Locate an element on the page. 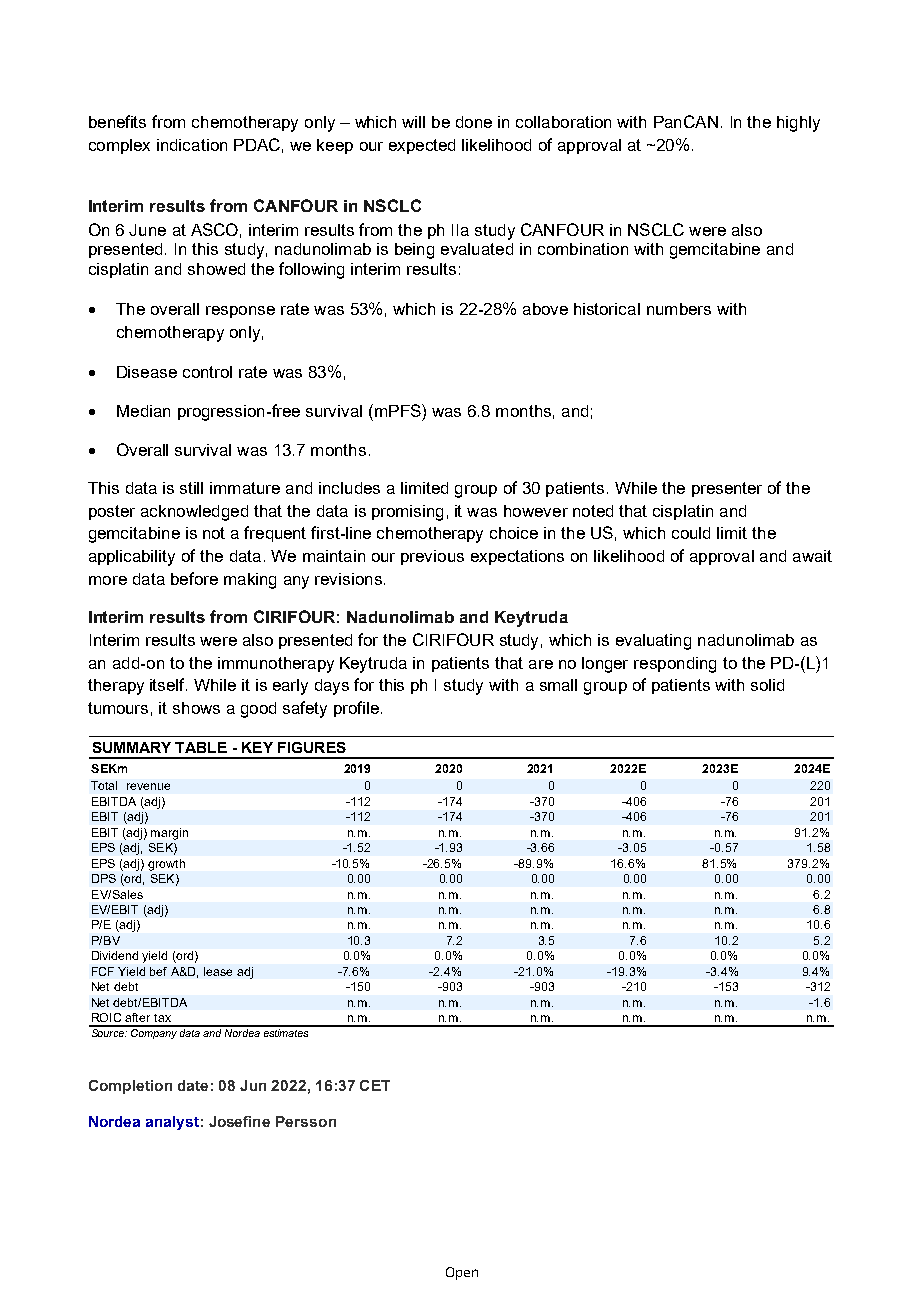 This image has height=1308, width=924. before is located at coordinates (194, 578).
